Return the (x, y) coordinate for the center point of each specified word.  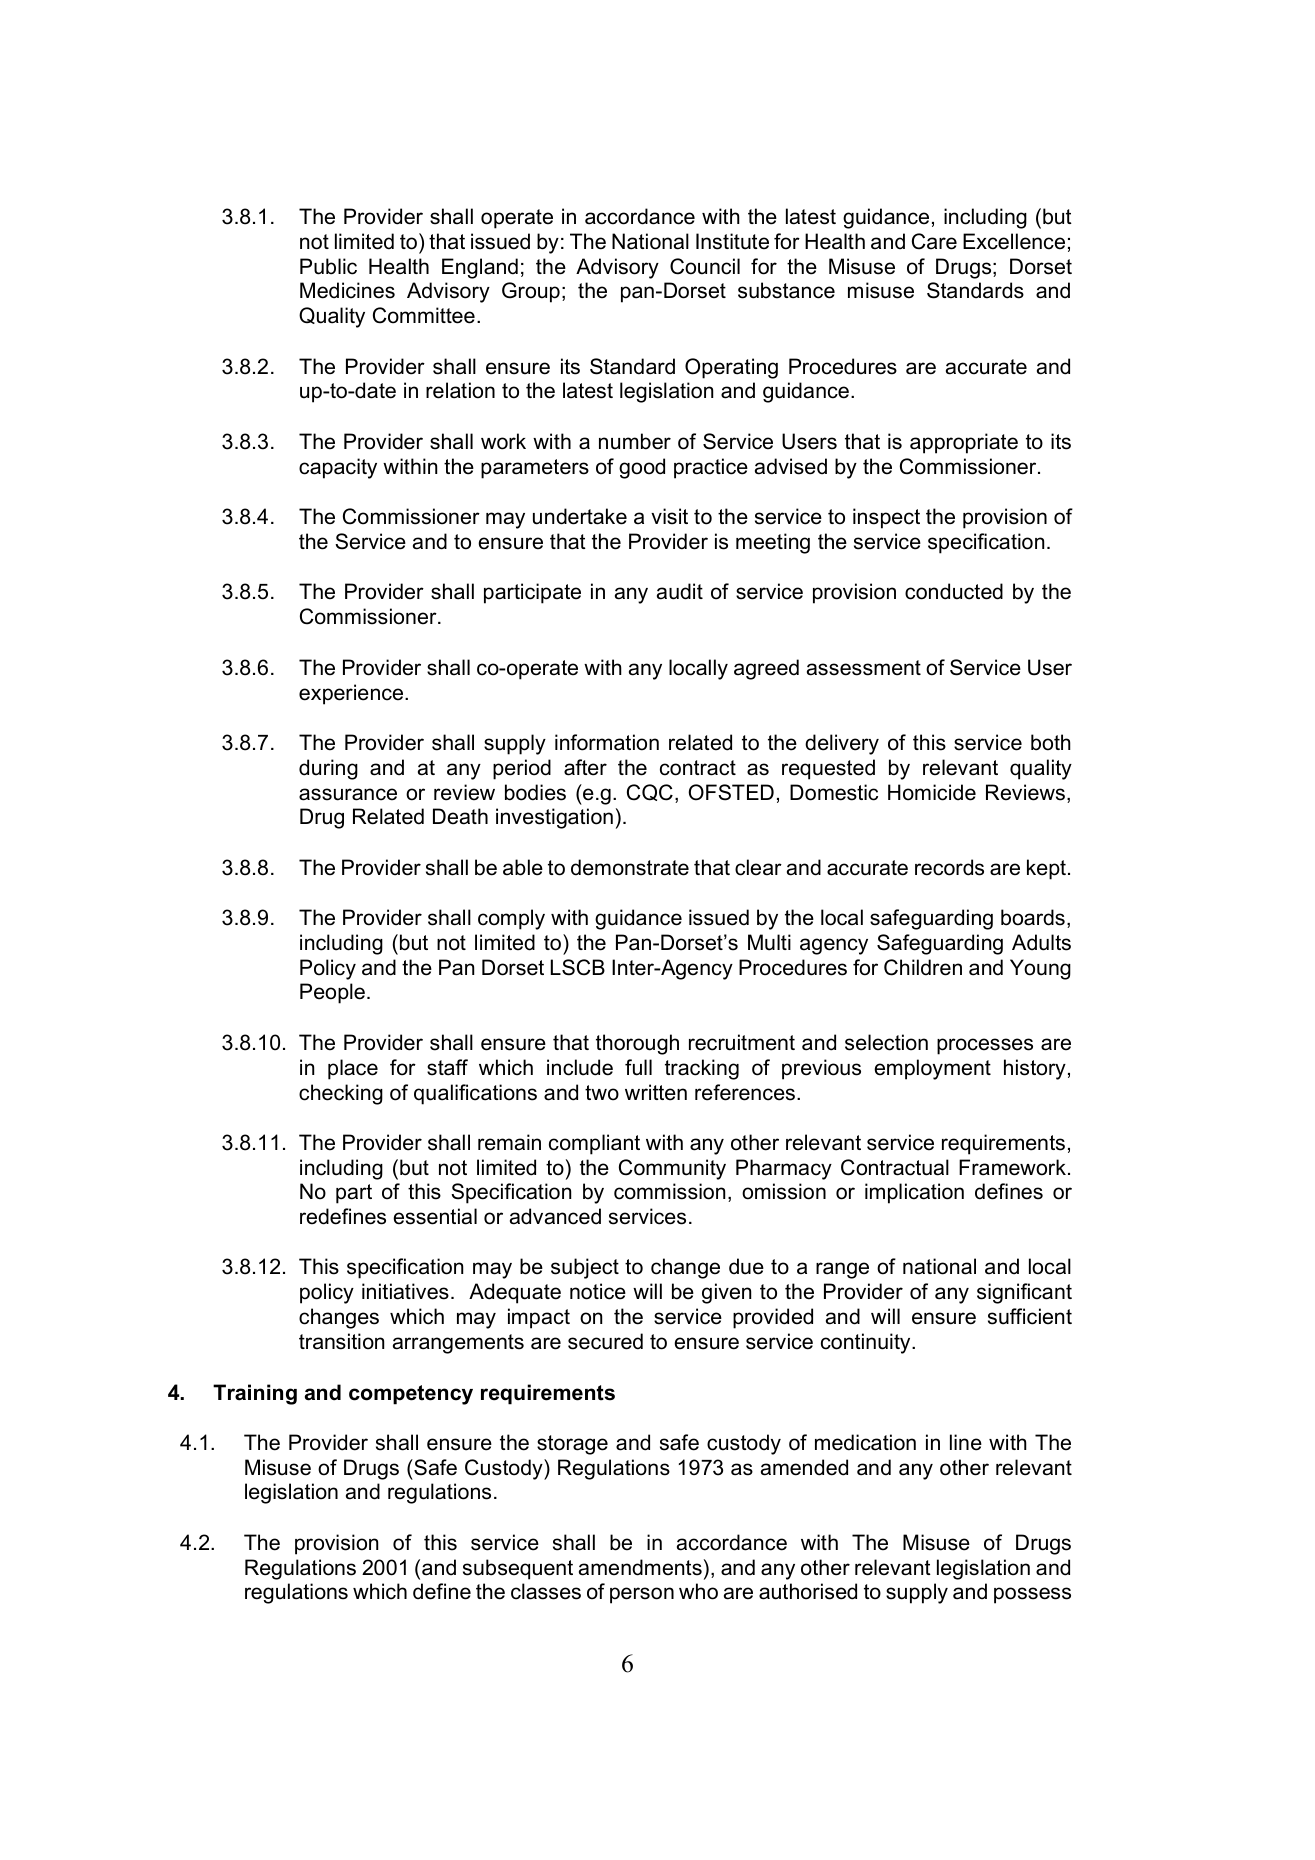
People (332, 993)
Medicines (347, 290)
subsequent (518, 1569)
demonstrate (630, 867)
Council (705, 266)
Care (934, 241)
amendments (640, 1567)
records (949, 867)
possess (1032, 1595)
